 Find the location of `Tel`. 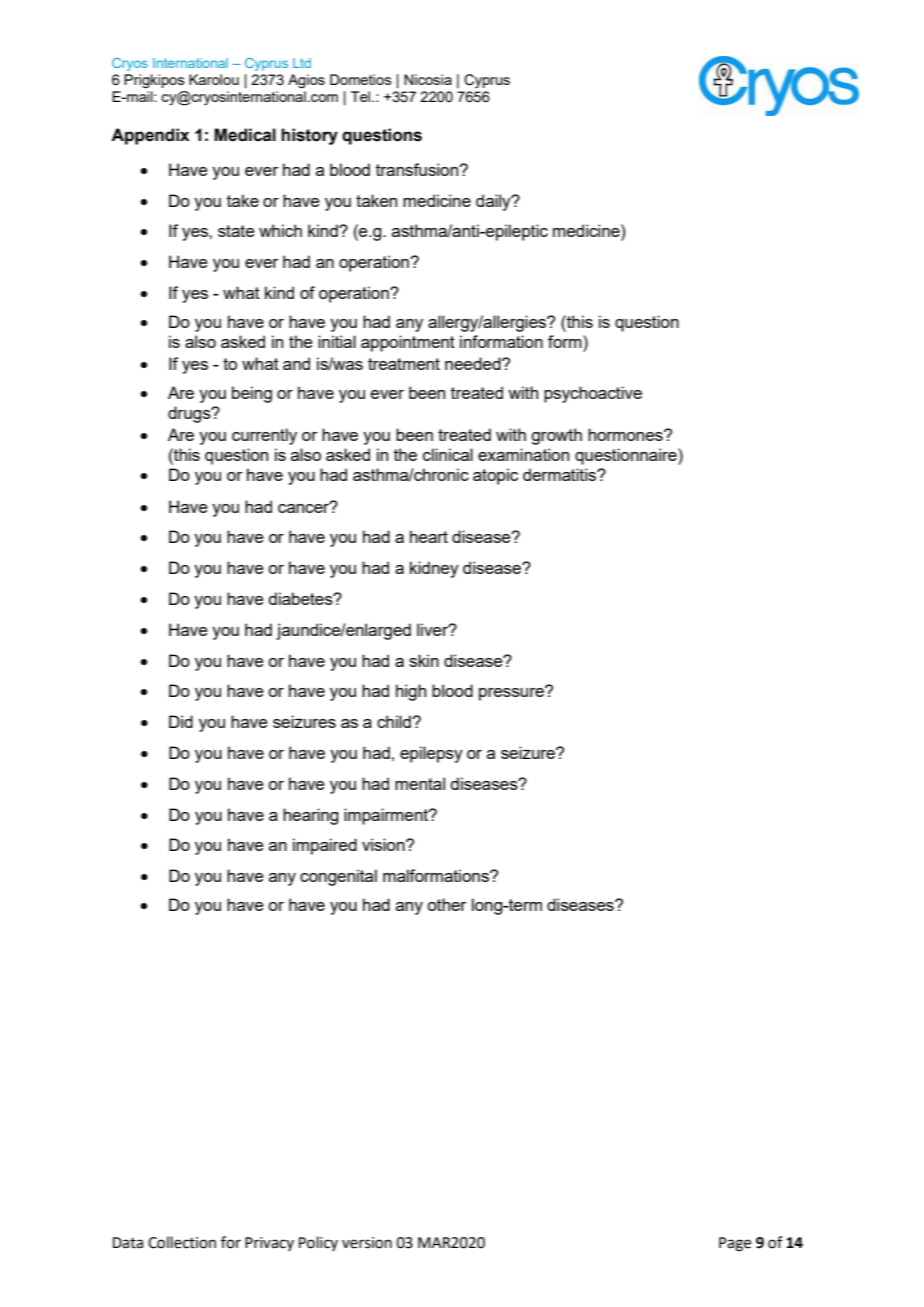

Tel is located at coordinates (362, 96).
